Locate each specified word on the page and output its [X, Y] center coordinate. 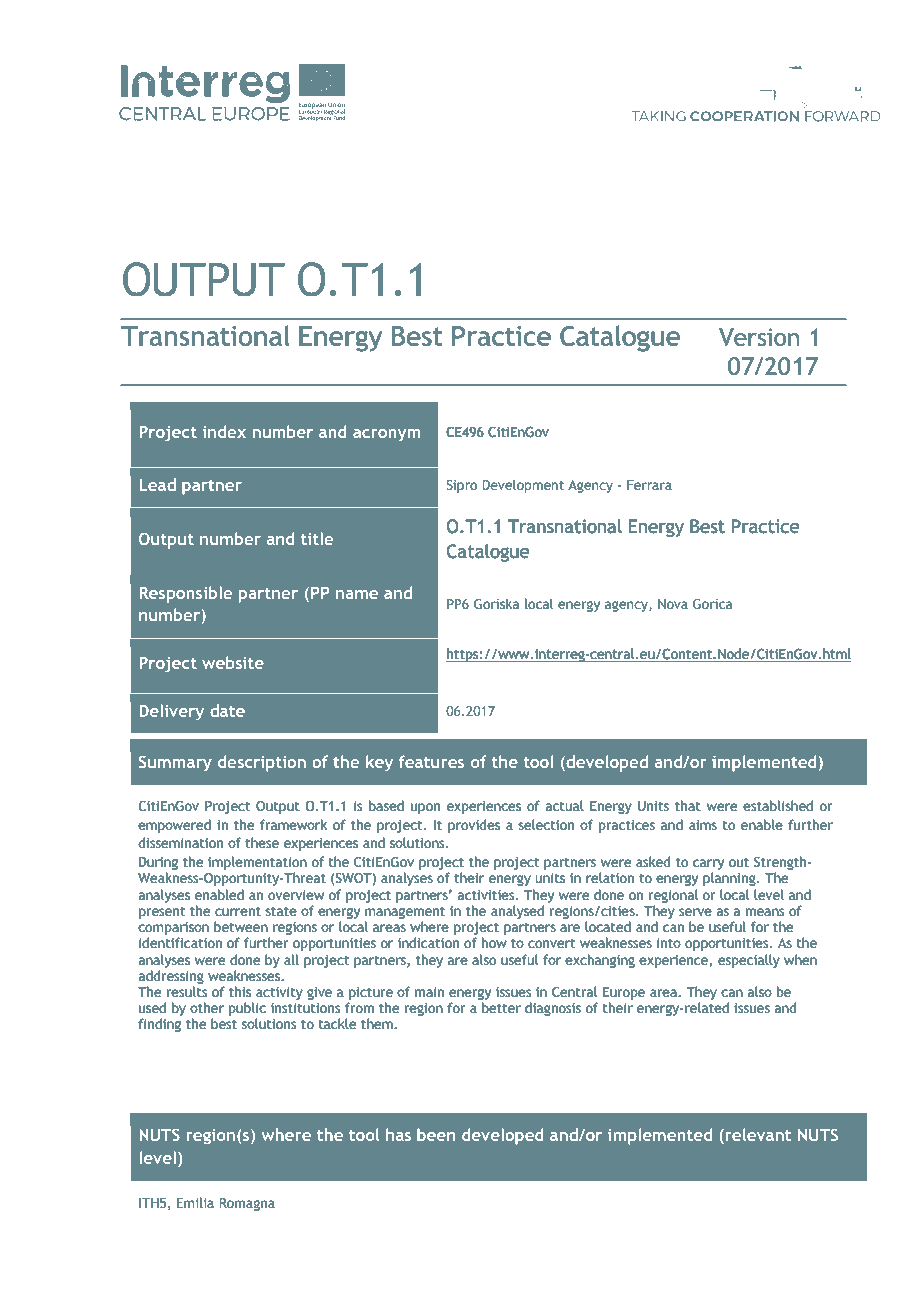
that [688, 805]
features [431, 761]
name [357, 594]
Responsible [185, 594]
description [262, 763]
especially [749, 961]
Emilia [195, 1203]
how [494, 942]
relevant [757, 1136]
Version [759, 337]
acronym [386, 435]
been [436, 1134]
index [224, 431]
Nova [673, 604]
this [240, 991]
